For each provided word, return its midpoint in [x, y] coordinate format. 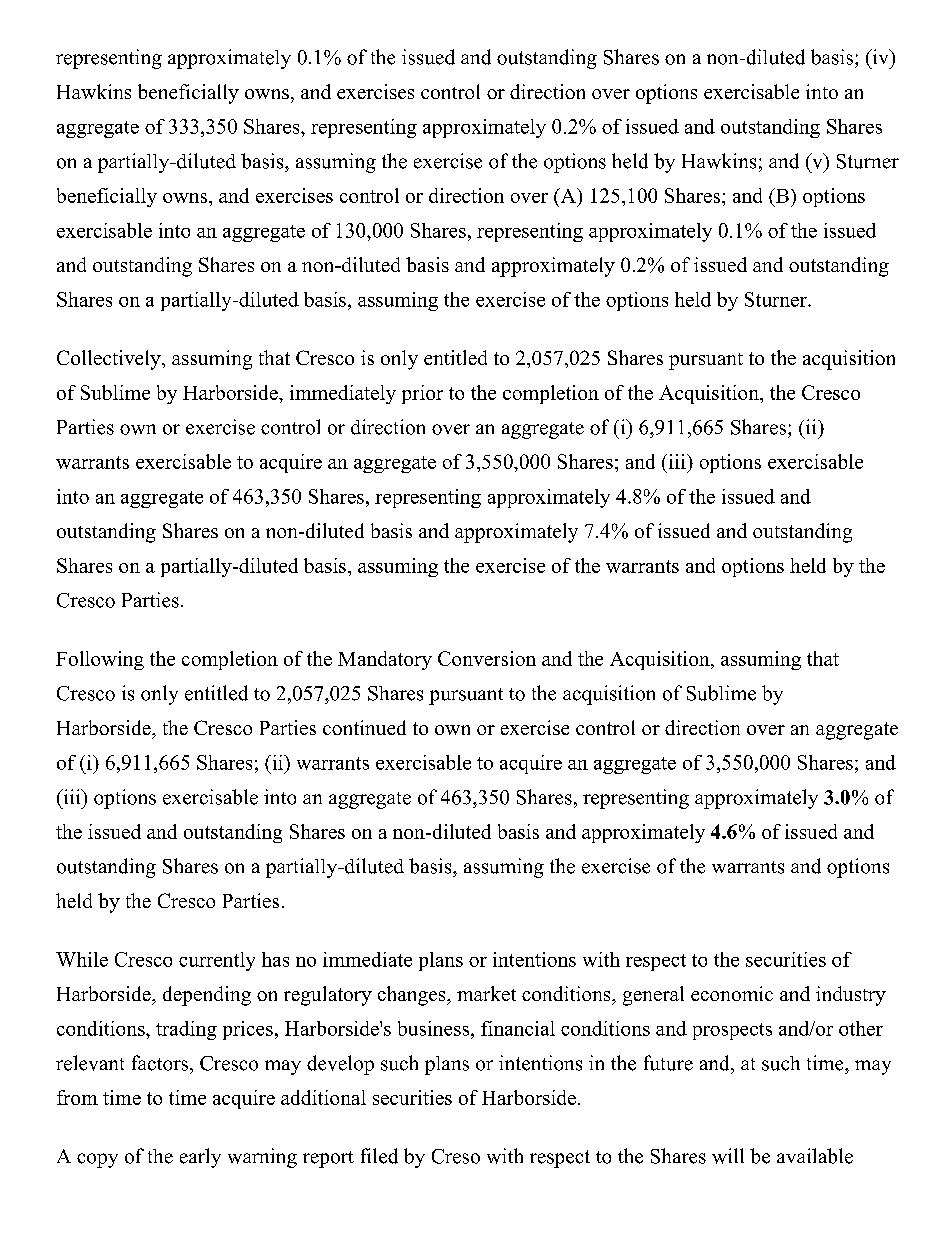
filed [379, 1156]
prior [422, 394]
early [200, 1158]
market [486, 993]
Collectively [110, 360]
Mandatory [385, 660]
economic [732, 993]
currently [217, 961]
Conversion [487, 658]
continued [364, 727]
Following [100, 660]
